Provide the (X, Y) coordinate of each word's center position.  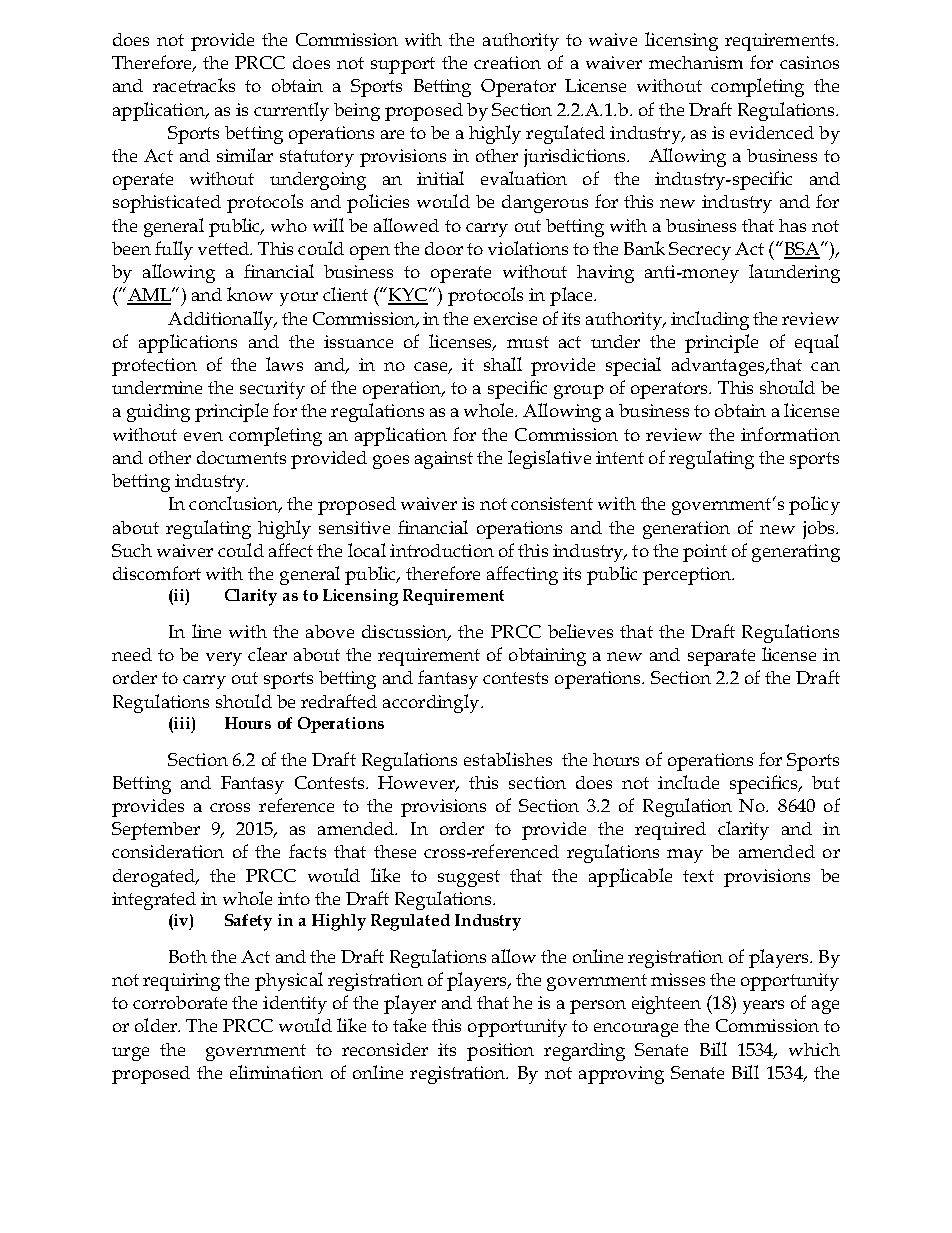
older (157, 1025)
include (688, 782)
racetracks (194, 85)
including (710, 320)
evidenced (772, 132)
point (705, 553)
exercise (505, 318)
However (418, 784)
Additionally (222, 320)
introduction (442, 550)
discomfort (157, 573)
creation (507, 62)
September (156, 831)
